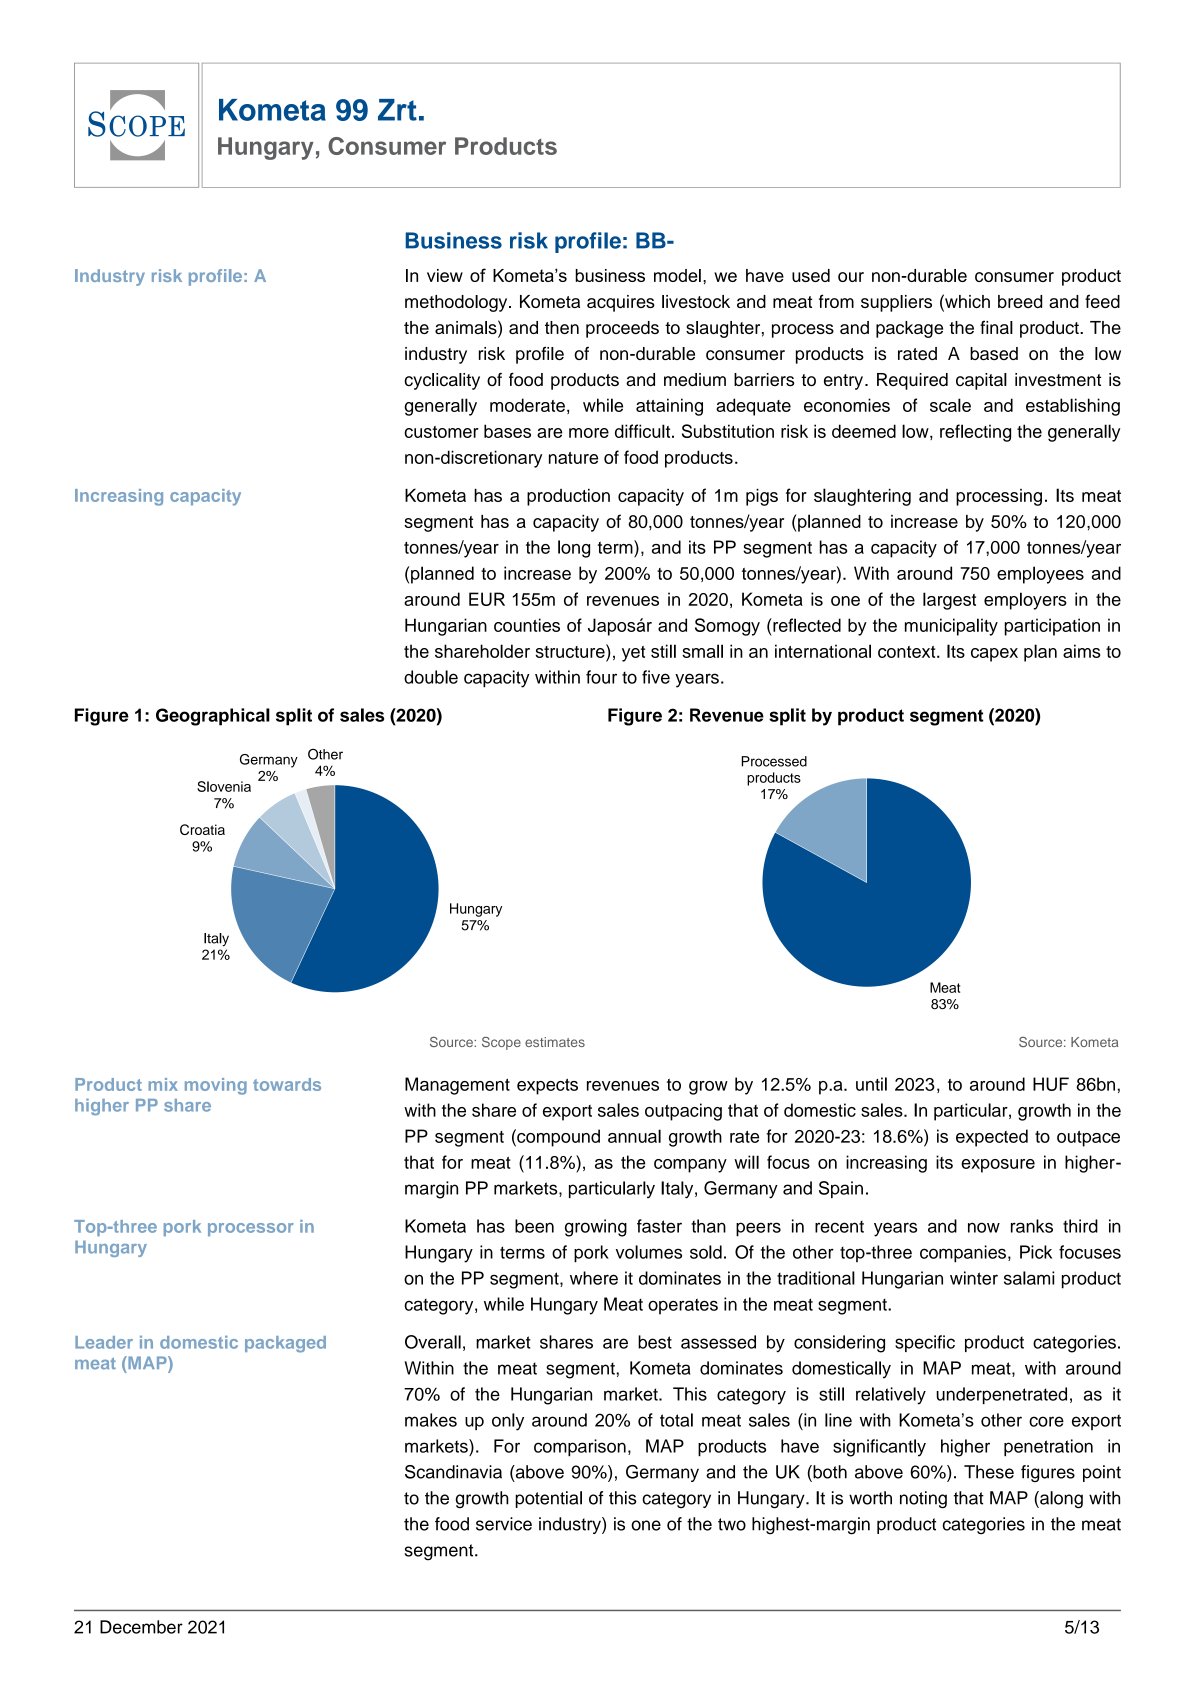  What do you see at coordinates (457, 303) in the screenshot?
I see `methodology` at bounding box center [457, 303].
